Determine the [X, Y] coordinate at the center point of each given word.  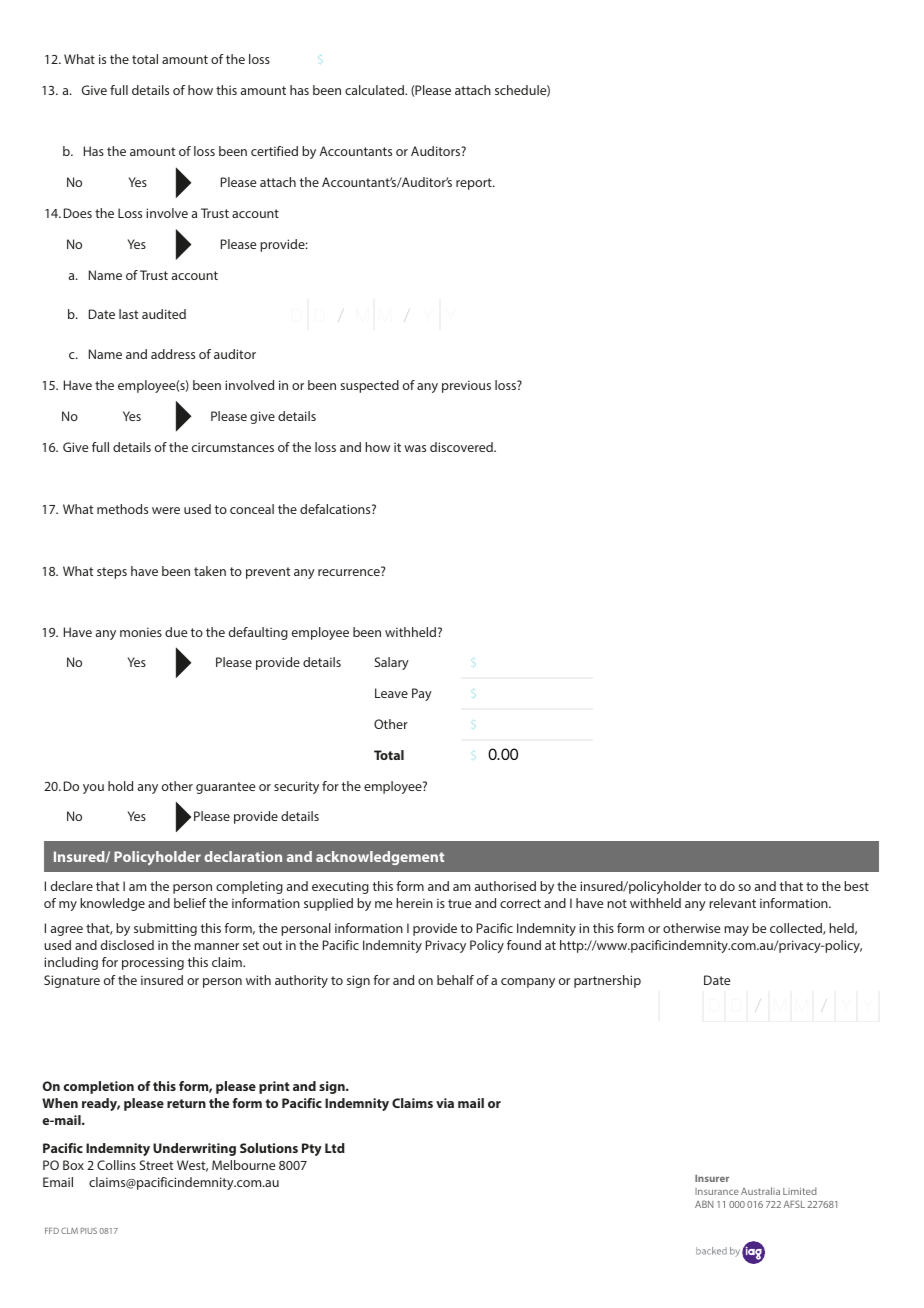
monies [141, 632]
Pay [422, 694]
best [856, 886]
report [475, 184]
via [445, 1103]
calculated [375, 90]
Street [156, 1165]
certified [274, 151]
